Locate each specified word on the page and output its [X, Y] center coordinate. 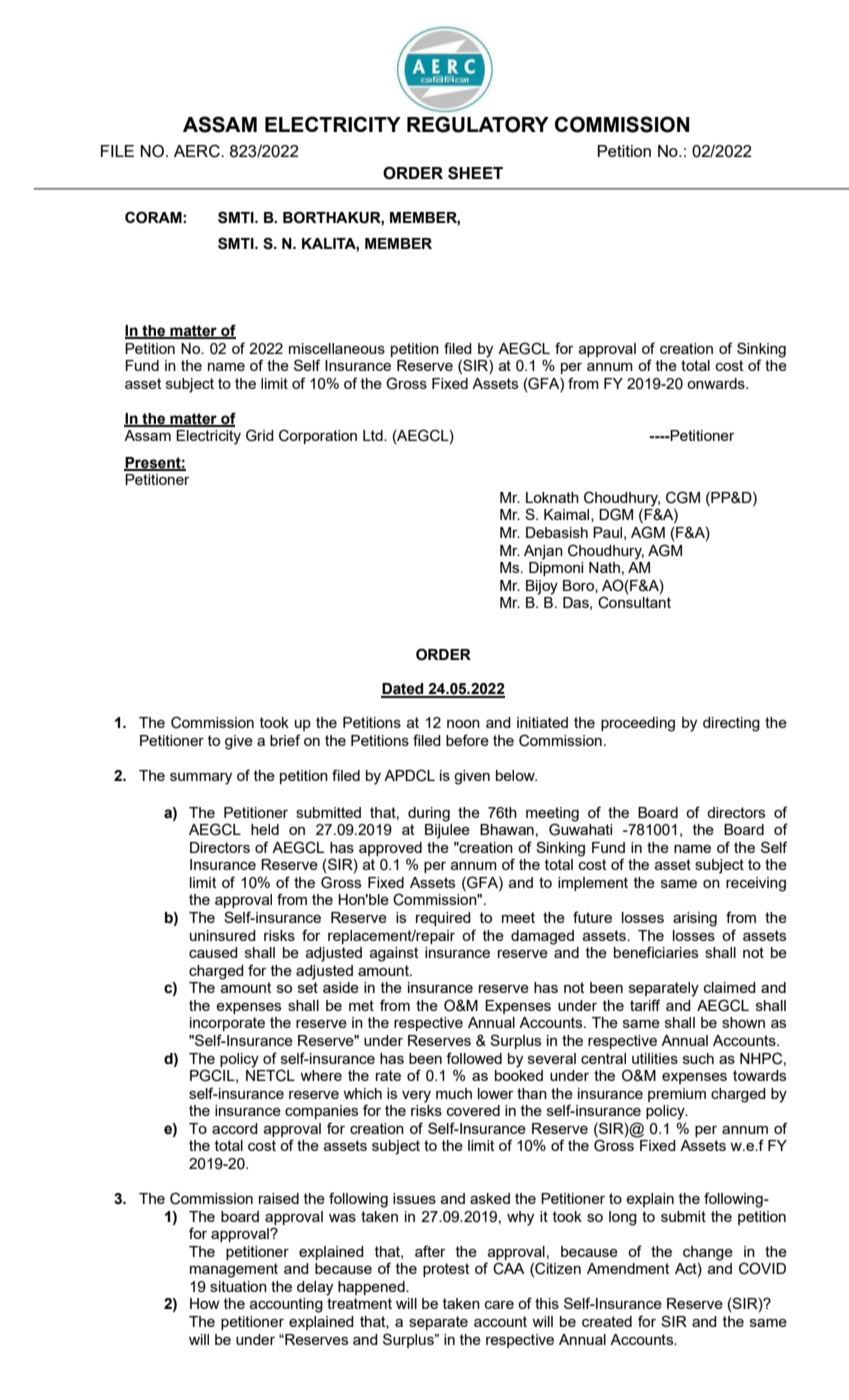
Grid [260, 435]
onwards [717, 383]
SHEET [475, 173]
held [265, 829]
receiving [756, 884]
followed [474, 1058]
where [321, 1075]
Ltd [374, 435]
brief [285, 740]
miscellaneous [337, 348]
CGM [683, 497]
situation [238, 1286]
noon [463, 724]
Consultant [634, 601]
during [429, 814]
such [698, 1058]
